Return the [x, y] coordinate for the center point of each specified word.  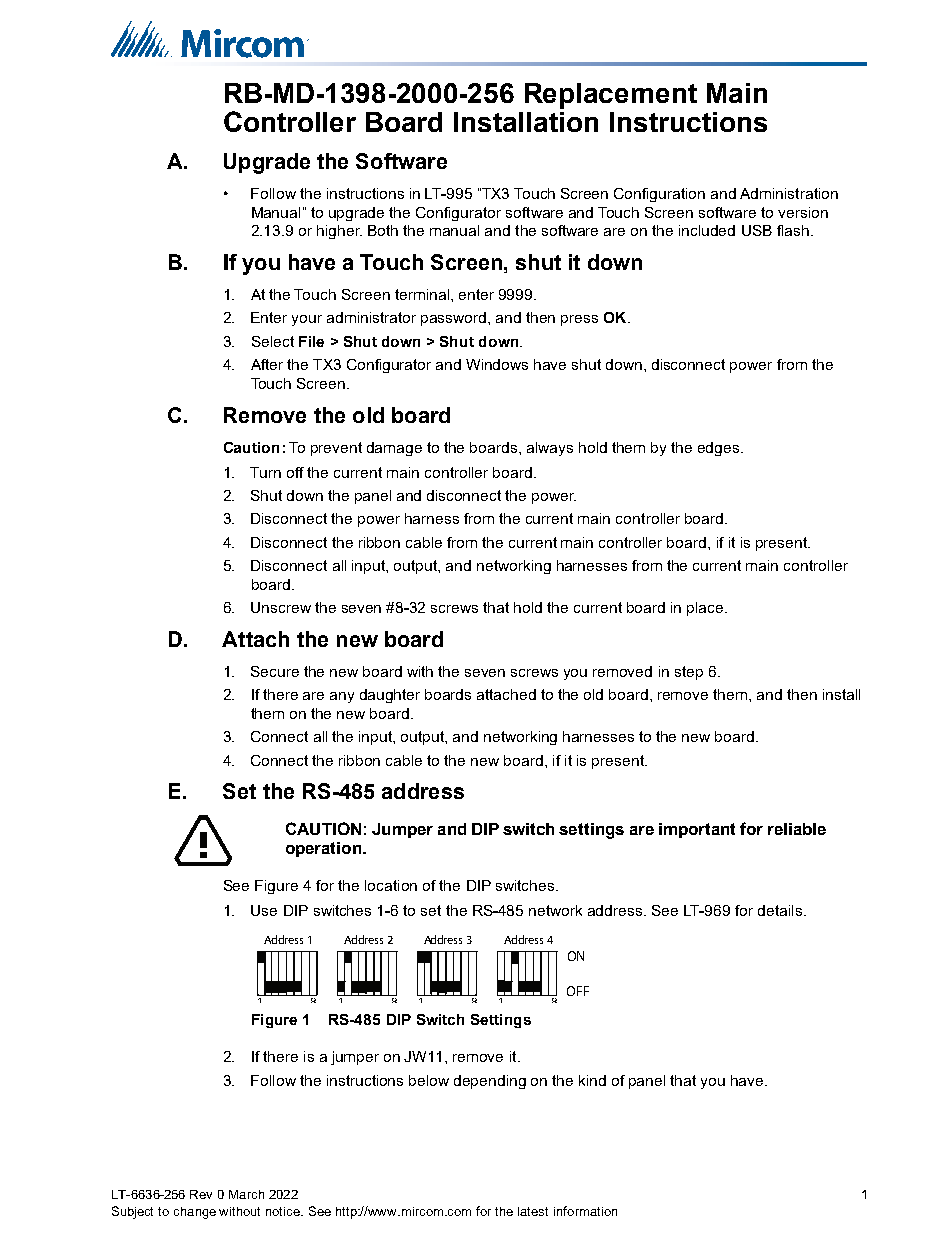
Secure [275, 671]
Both [383, 230]
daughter [390, 696]
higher [339, 232]
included [707, 230]
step [689, 673]
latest [533, 1211]
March [246, 1194]
